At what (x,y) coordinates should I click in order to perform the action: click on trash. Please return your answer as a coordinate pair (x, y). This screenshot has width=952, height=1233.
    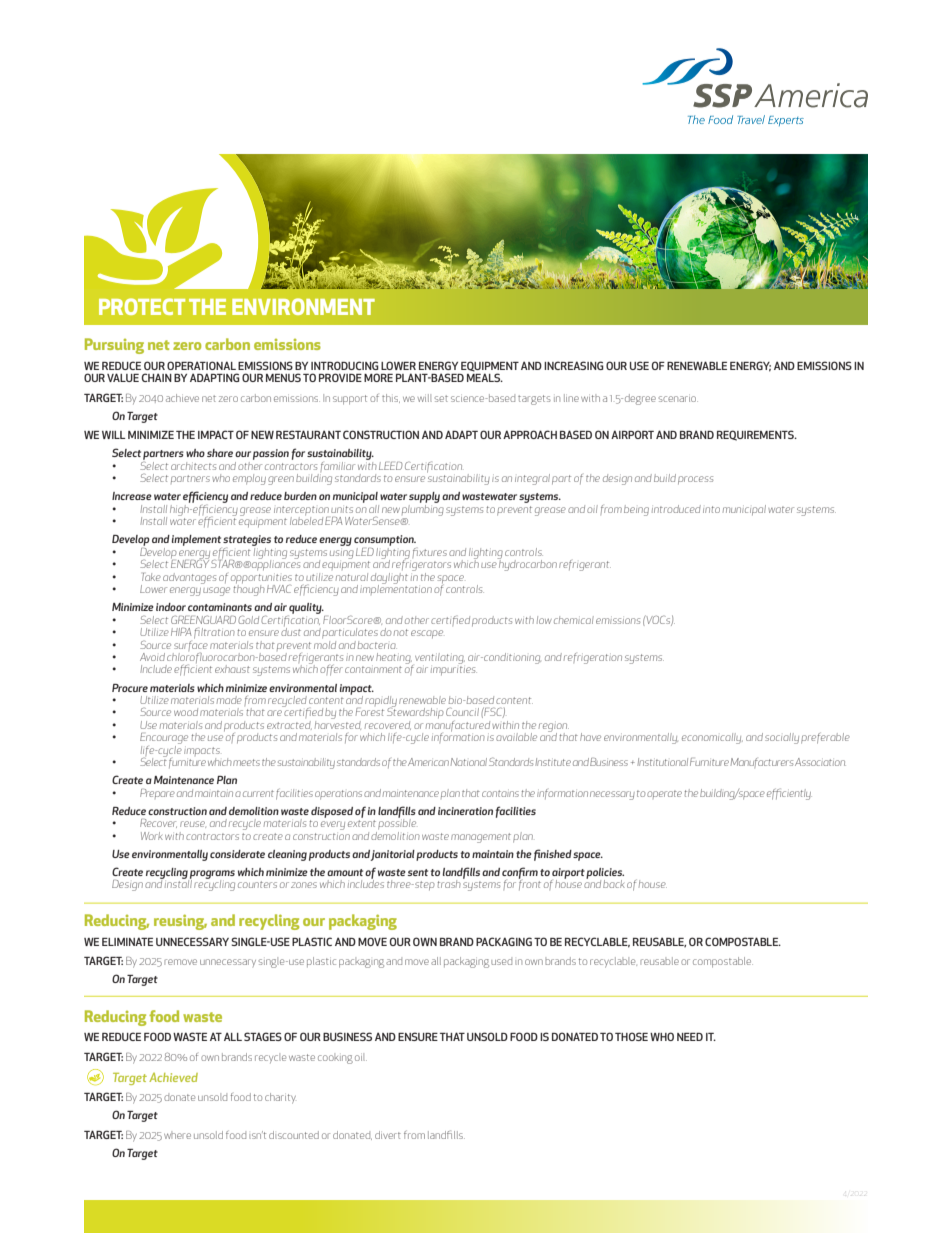
    Looking at the image, I should click on (449, 884).
